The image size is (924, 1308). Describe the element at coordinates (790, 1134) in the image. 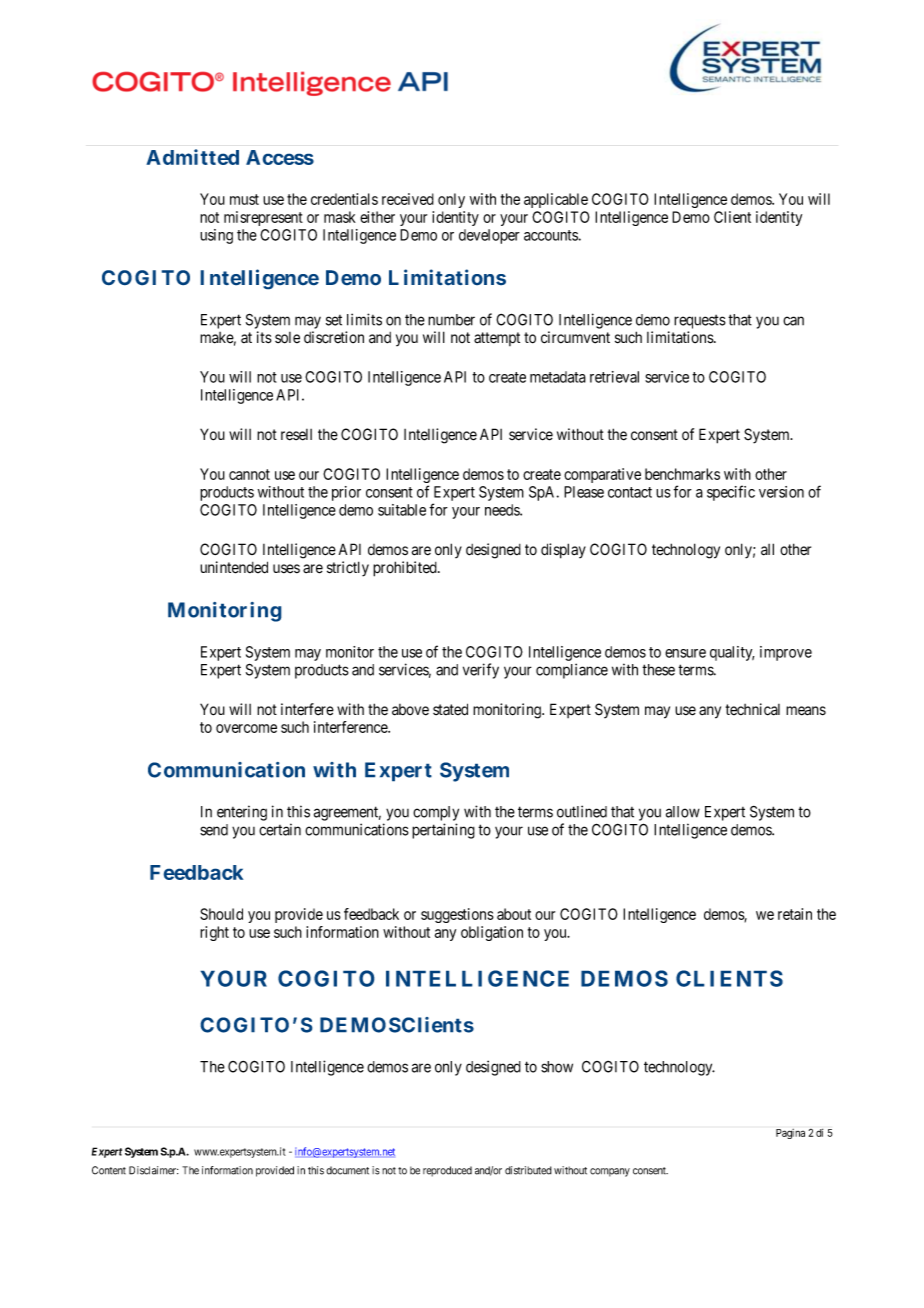

I see `Pagina` at that location.
